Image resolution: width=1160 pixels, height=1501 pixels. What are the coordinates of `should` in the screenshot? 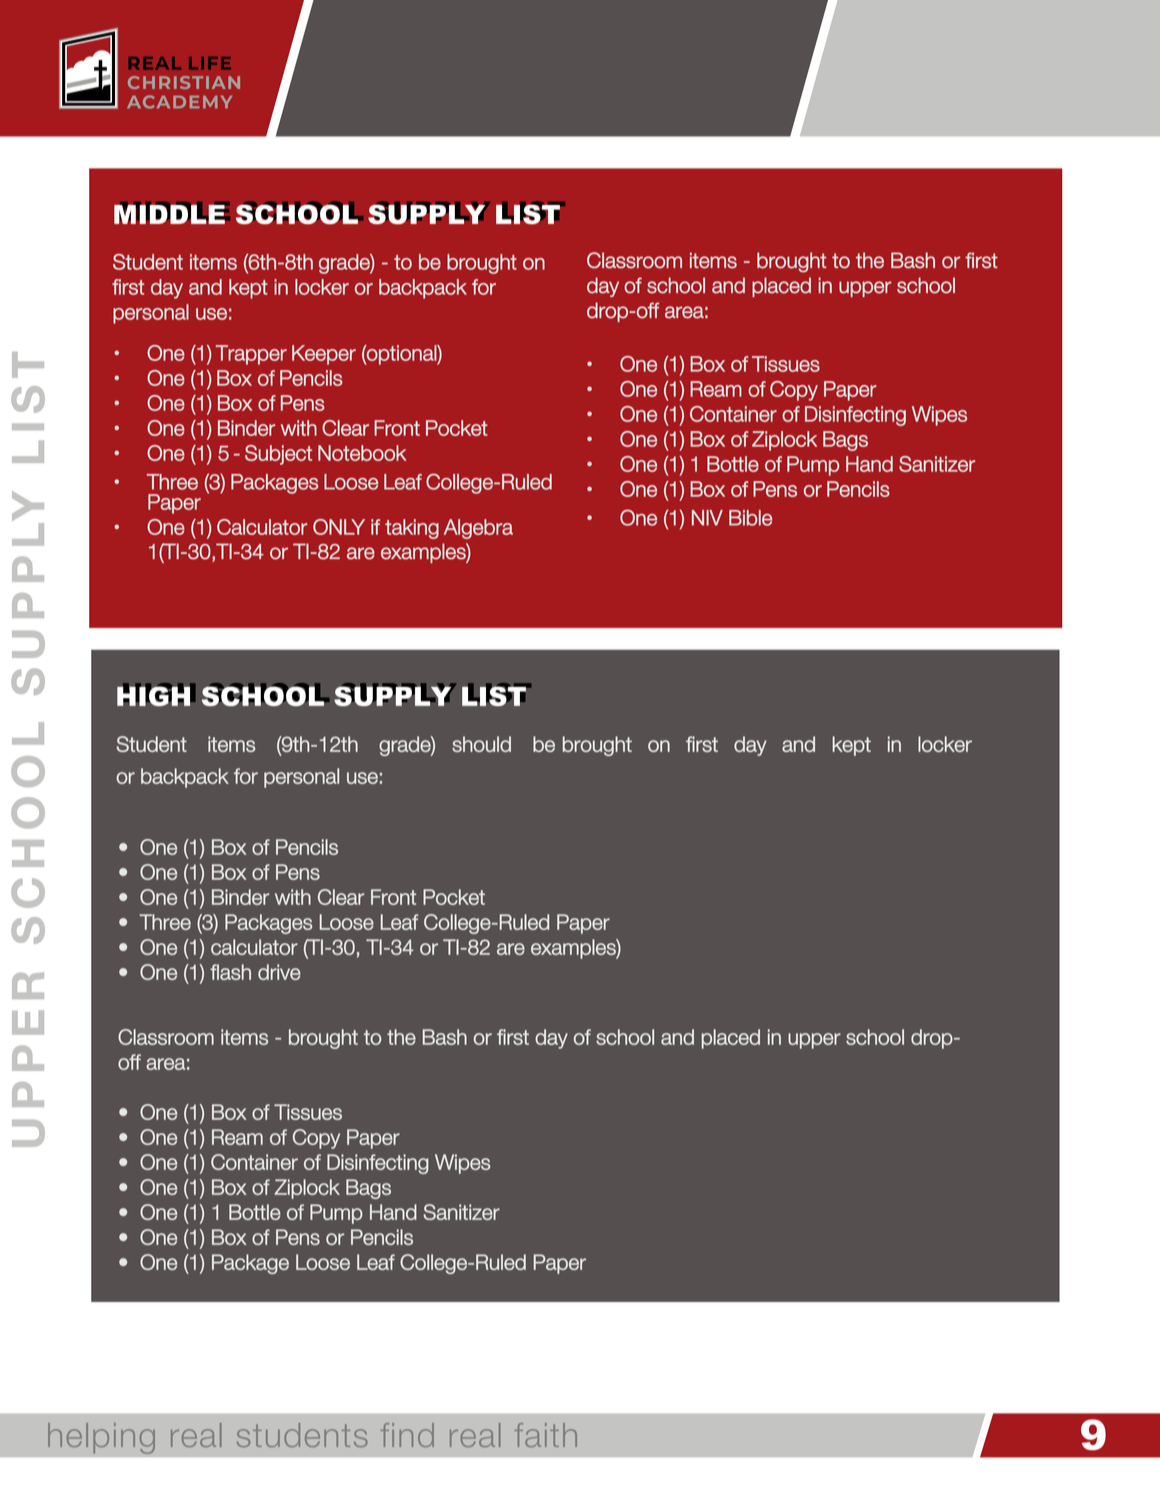 It's located at (481, 744).
